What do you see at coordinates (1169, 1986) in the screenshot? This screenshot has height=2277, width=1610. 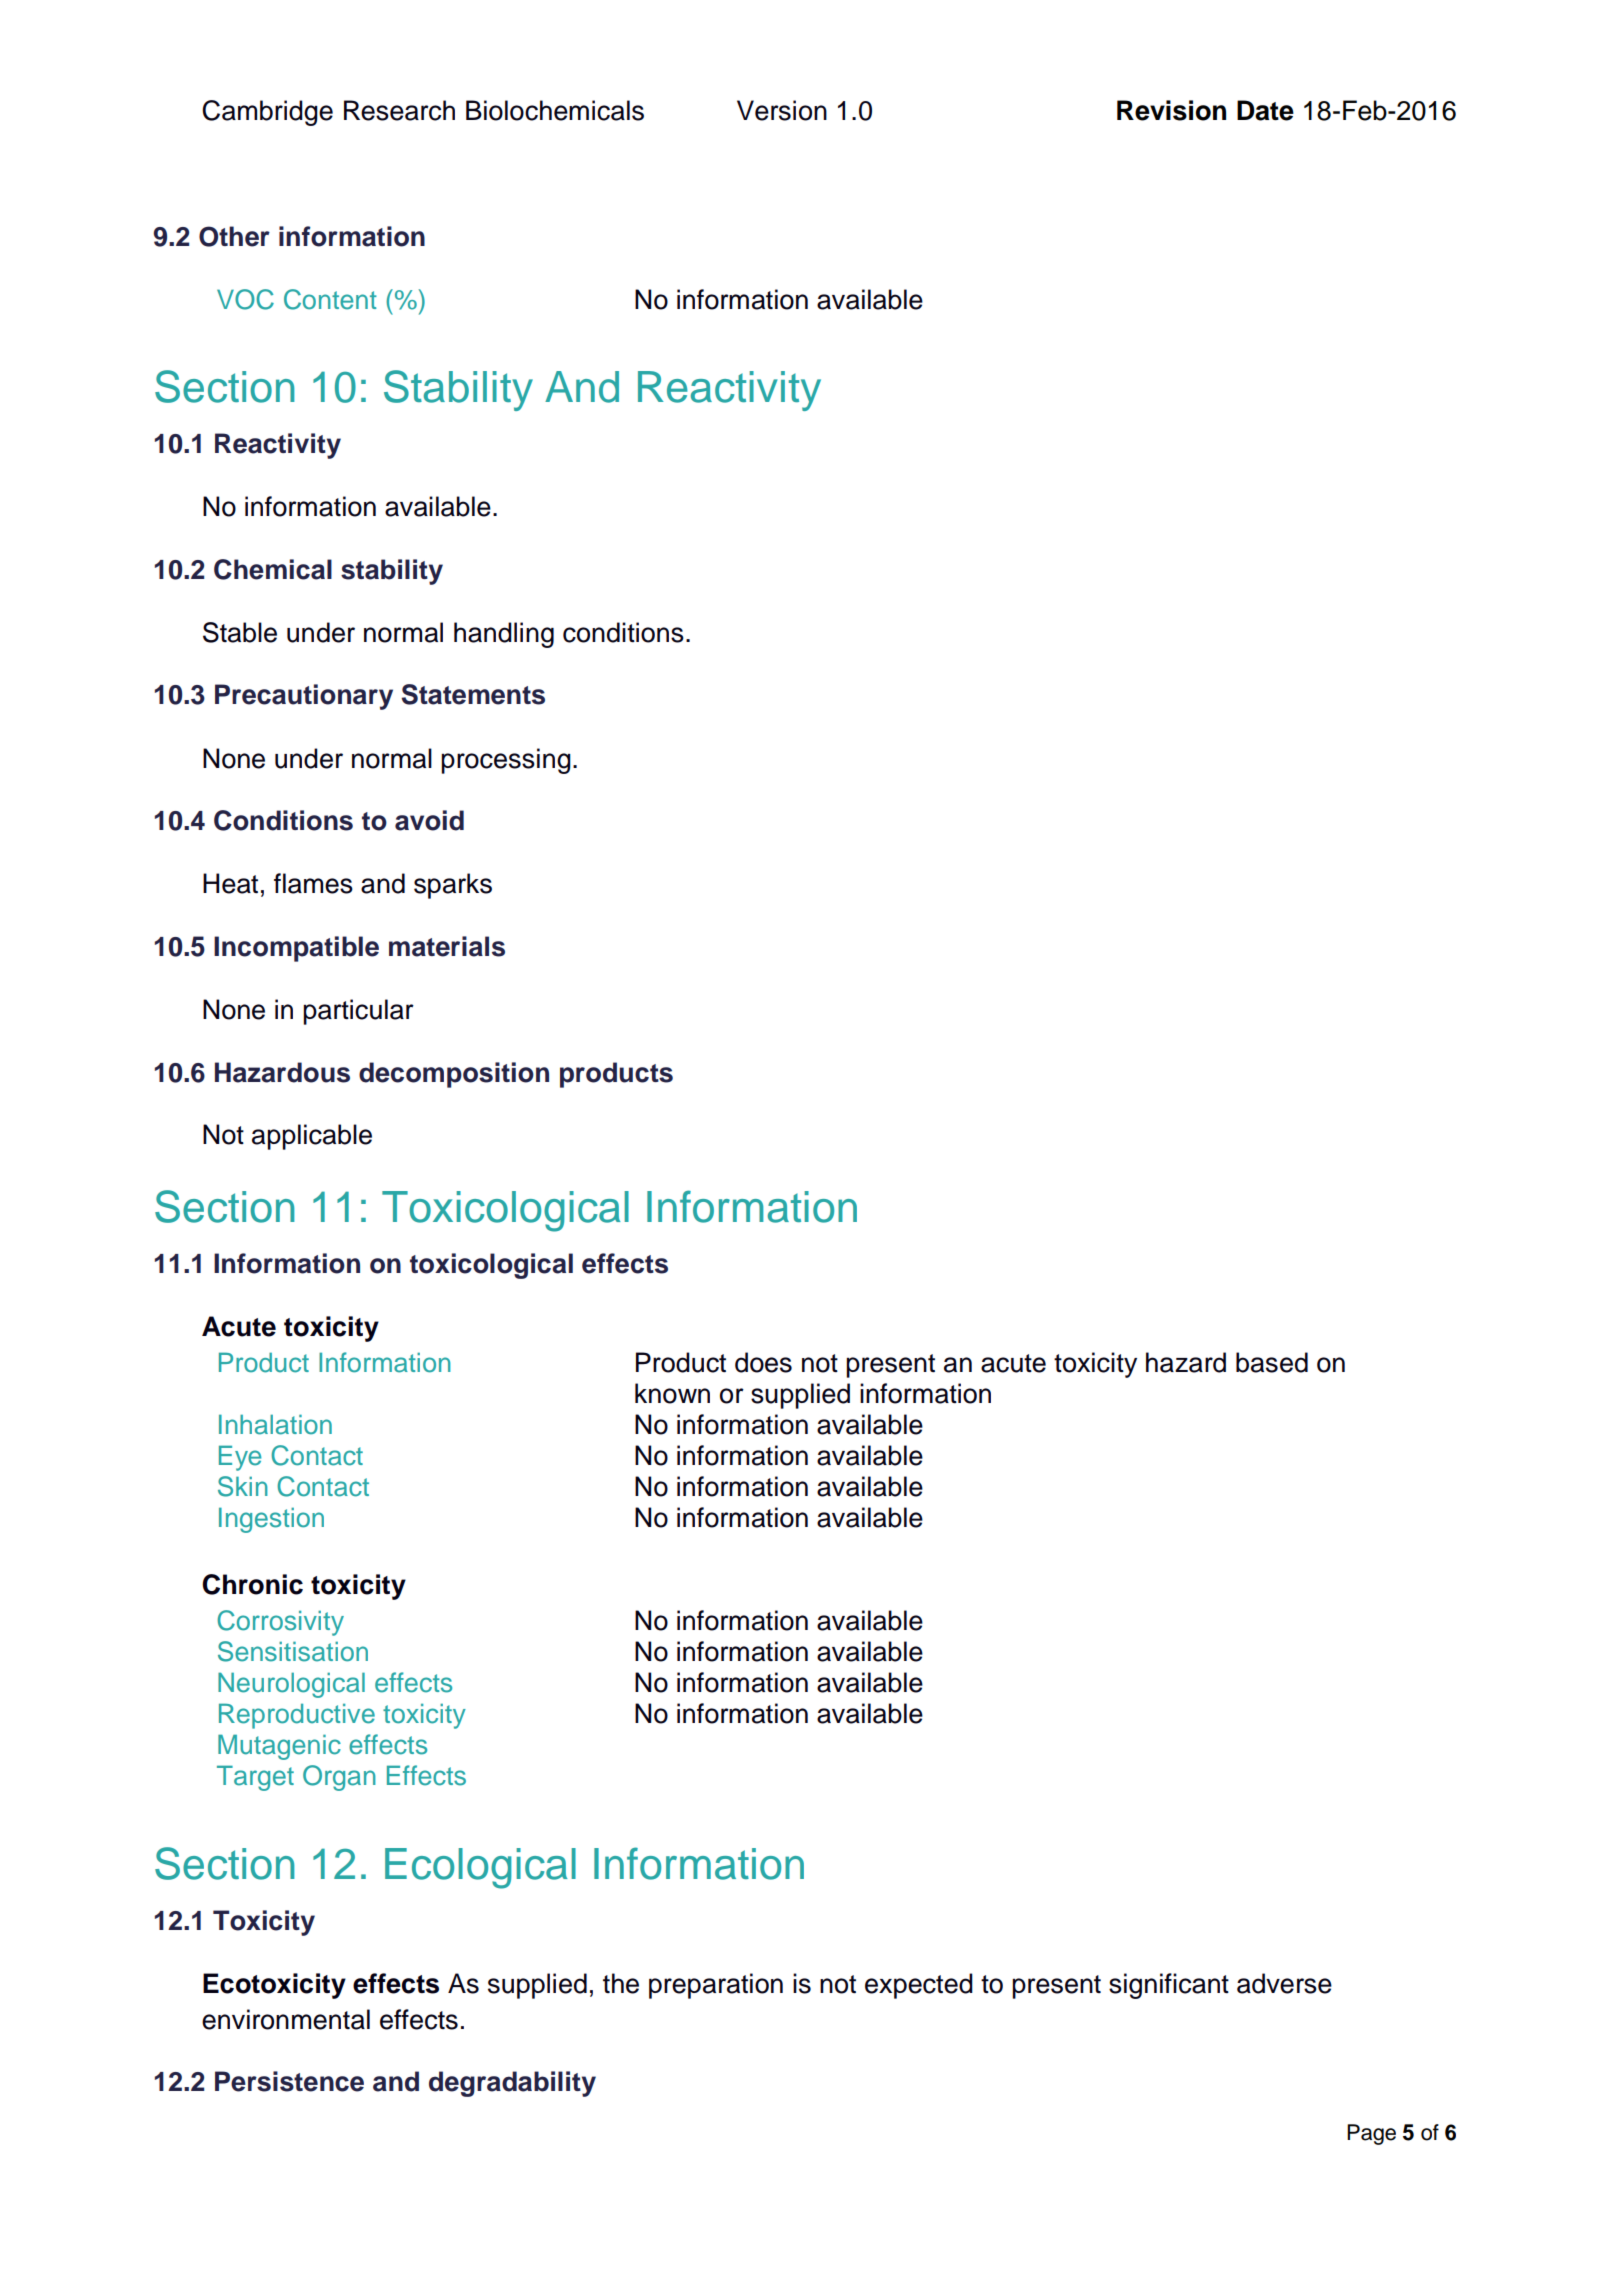 I see `significant` at bounding box center [1169, 1986].
